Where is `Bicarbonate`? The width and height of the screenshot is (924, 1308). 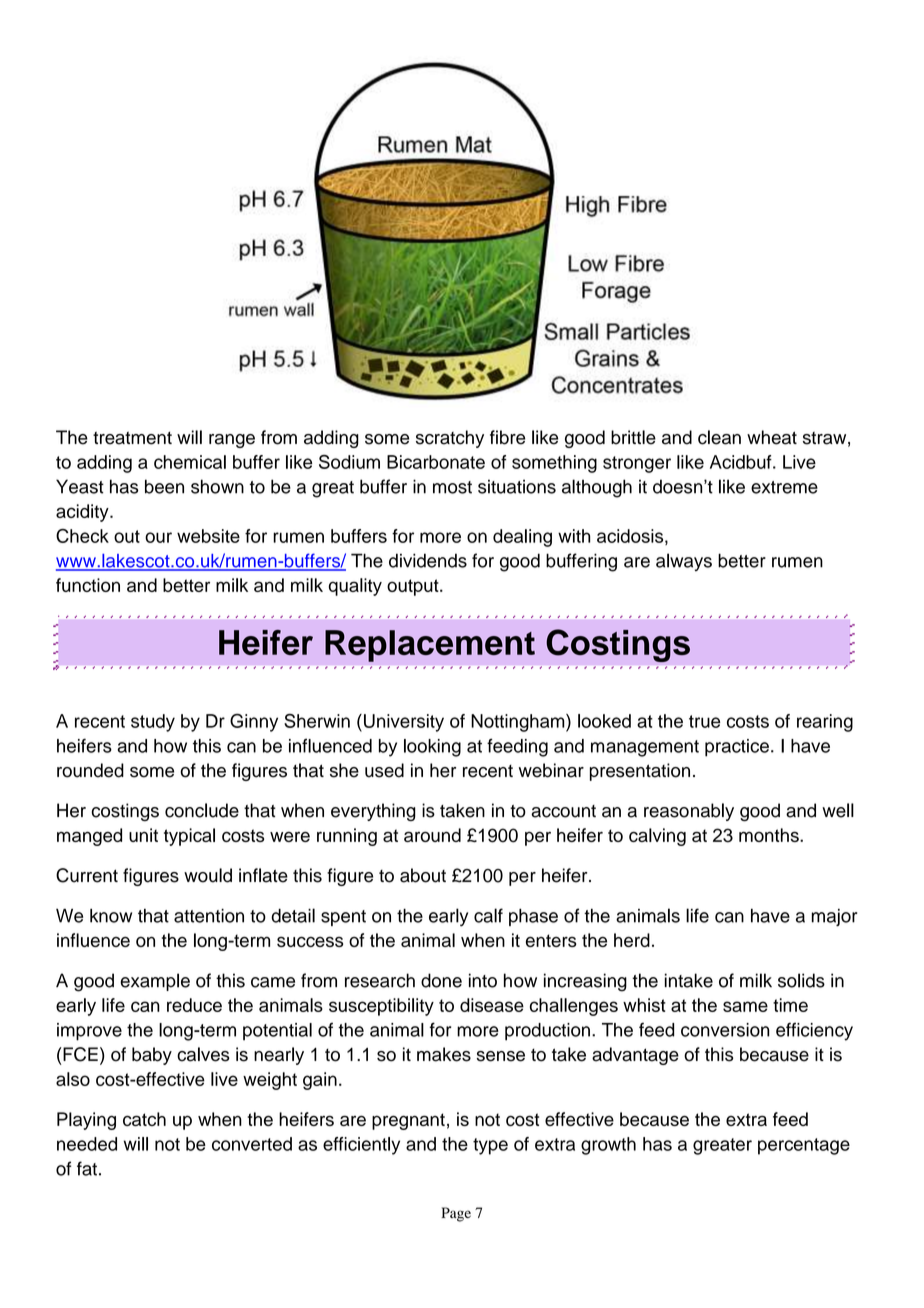
Bicarbonate is located at coordinates (436, 462).
